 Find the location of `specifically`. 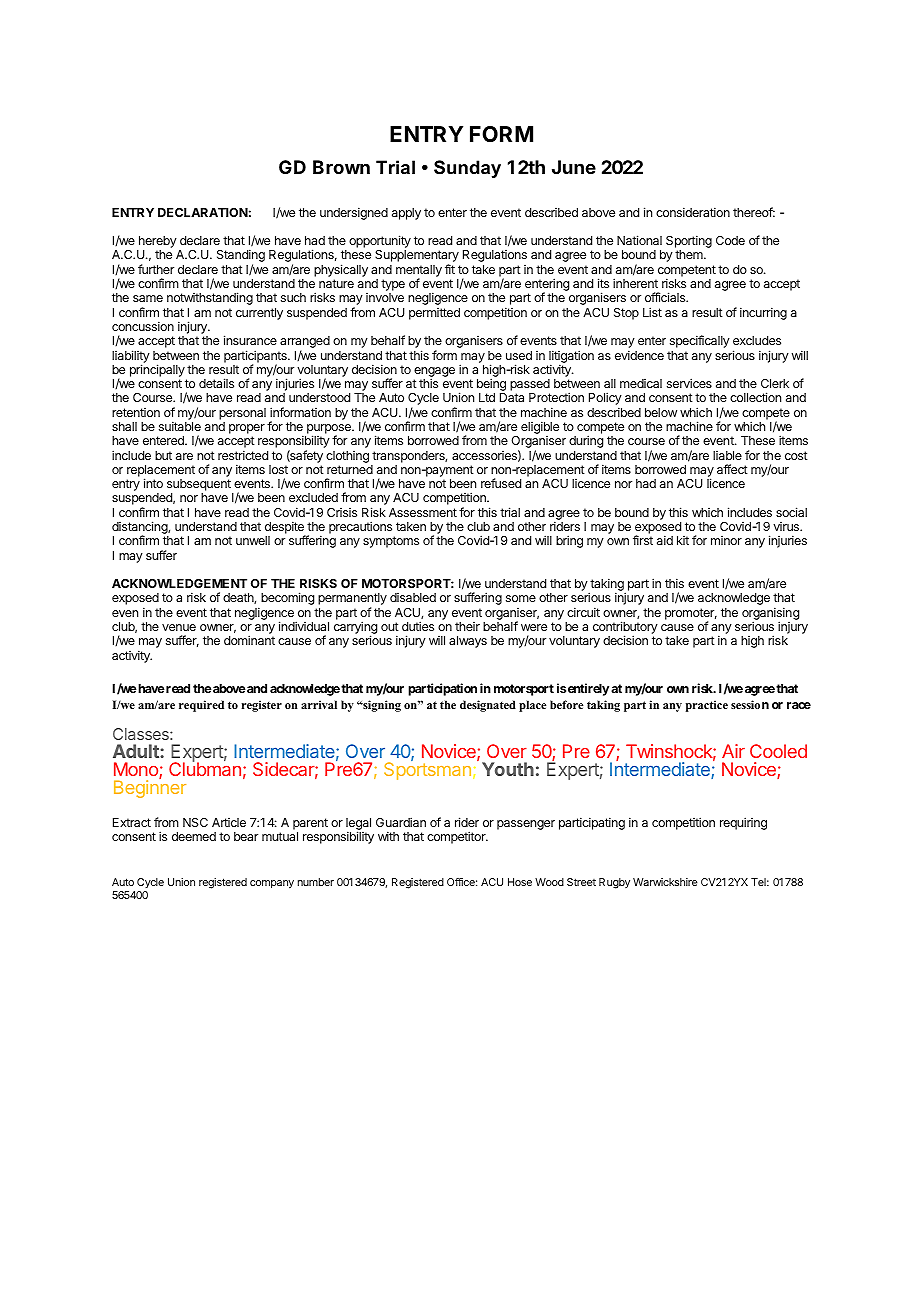

specifically is located at coordinates (700, 341).
